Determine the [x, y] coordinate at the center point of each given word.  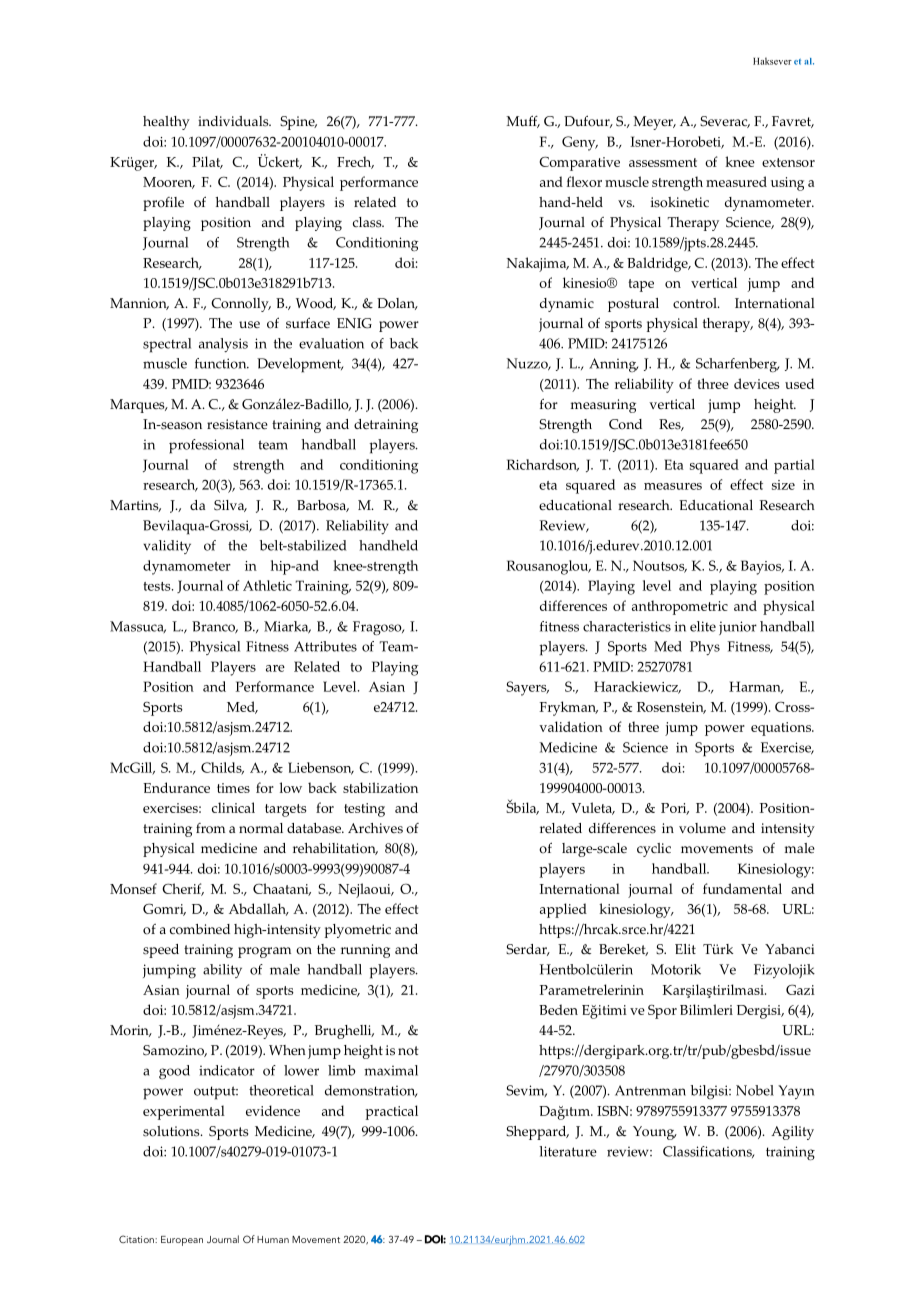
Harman [756, 687]
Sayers [527, 688]
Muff [523, 121]
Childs [222, 768]
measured [736, 181]
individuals [234, 121]
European [182, 1241]
